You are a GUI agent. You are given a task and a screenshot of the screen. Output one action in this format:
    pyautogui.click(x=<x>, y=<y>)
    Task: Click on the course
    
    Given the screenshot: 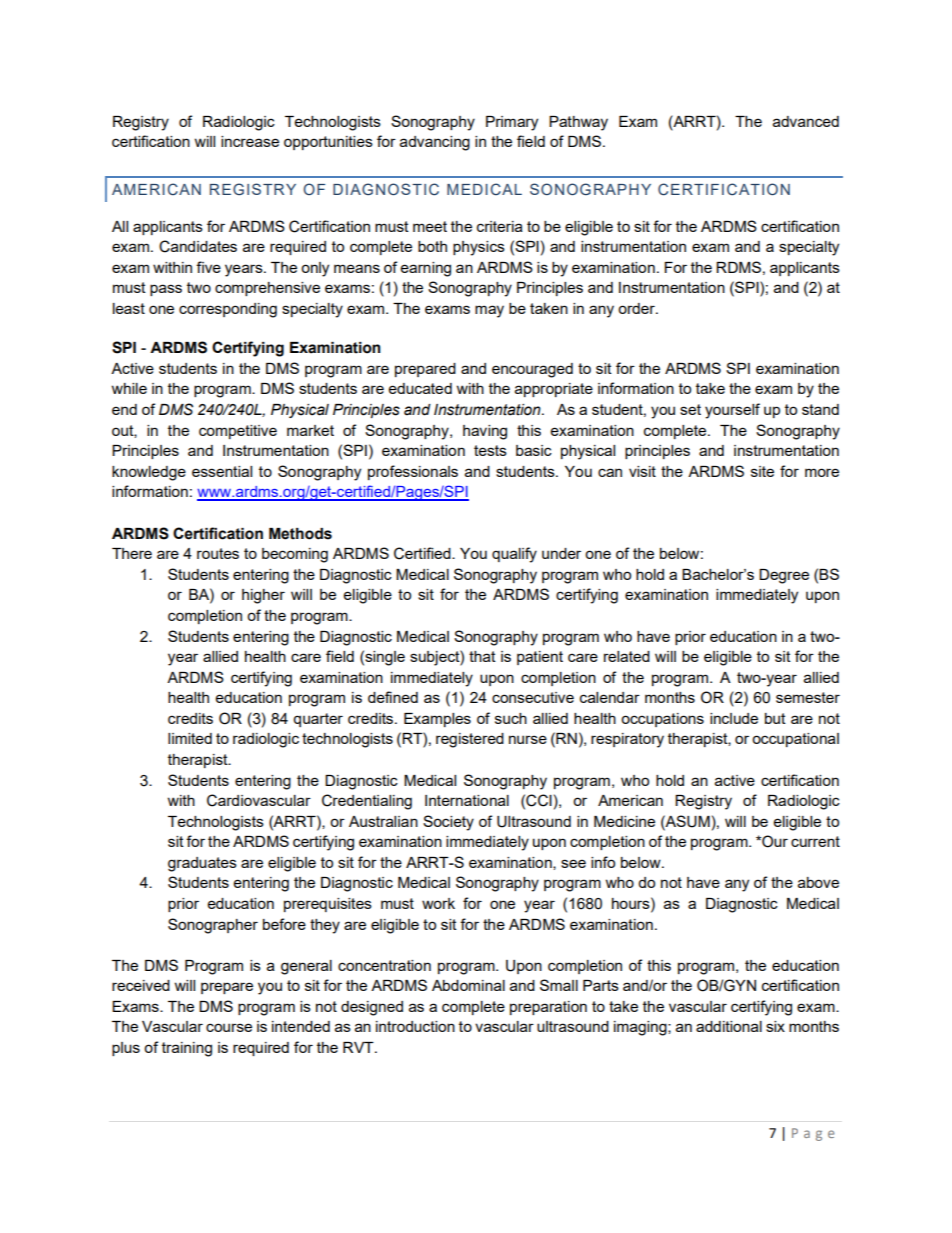 What is the action you would take?
    pyautogui.click(x=229, y=1027)
